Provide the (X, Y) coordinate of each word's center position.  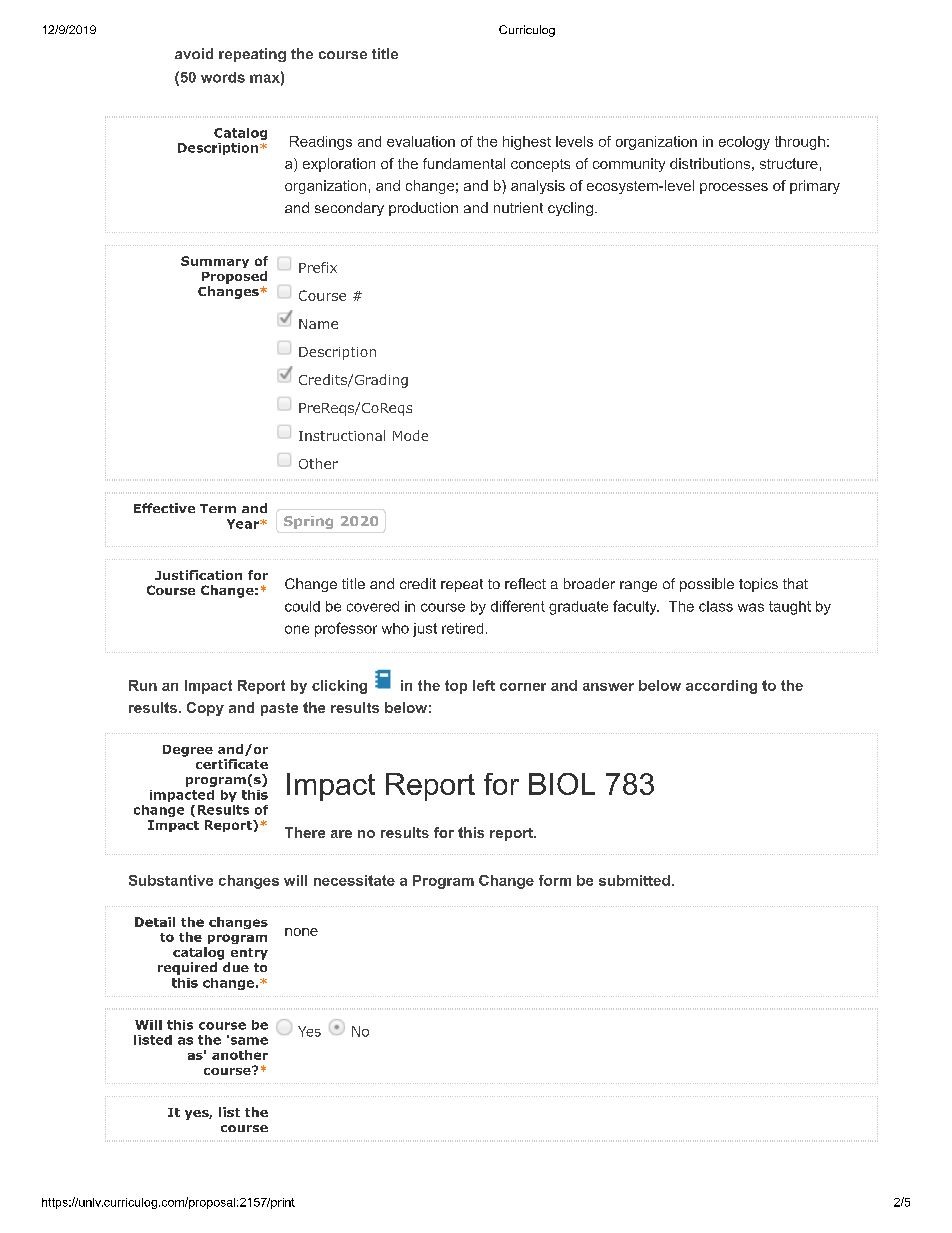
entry (249, 954)
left (484, 685)
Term (218, 508)
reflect (525, 583)
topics (758, 585)
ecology (744, 143)
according (721, 687)
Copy (205, 709)
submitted (634, 880)
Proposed (234, 277)
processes (734, 188)
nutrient (518, 207)
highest (527, 143)
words (223, 77)
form (555, 880)
